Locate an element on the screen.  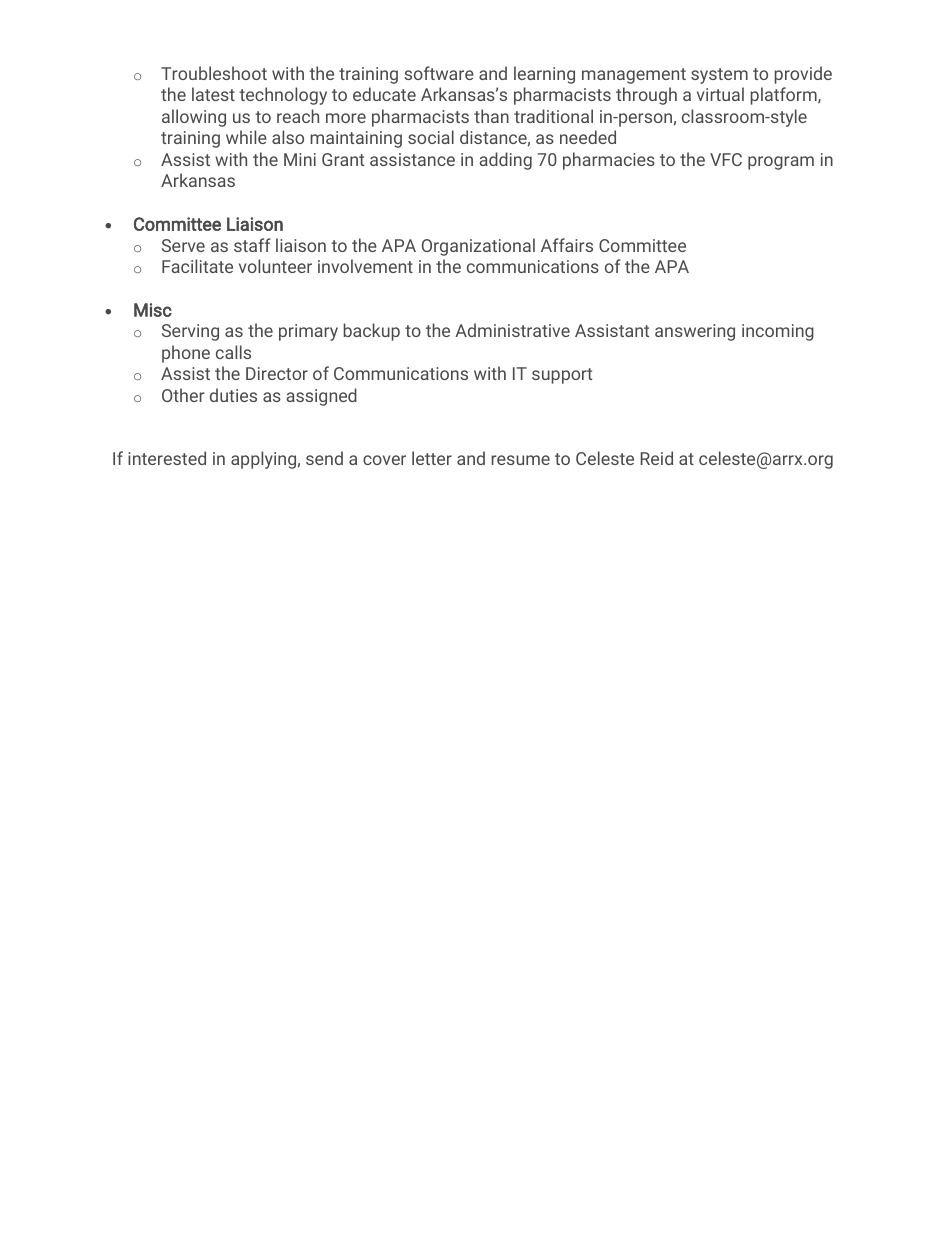
Organizational is located at coordinates (478, 247).
